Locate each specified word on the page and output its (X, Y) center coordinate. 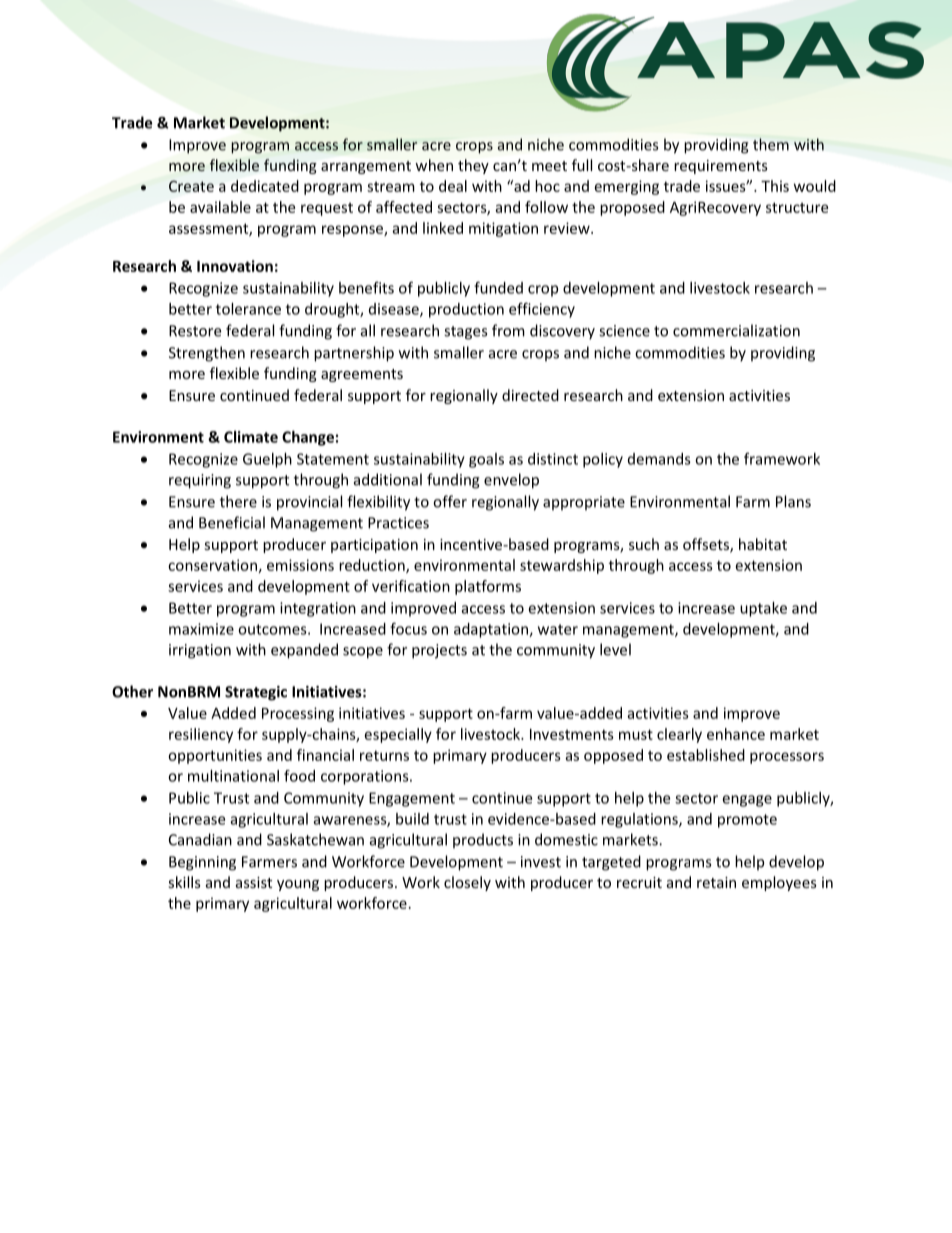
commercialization (736, 330)
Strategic (256, 693)
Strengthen (207, 354)
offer (450, 501)
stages (465, 333)
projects (439, 651)
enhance (736, 734)
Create (191, 186)
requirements (721, 167)
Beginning (202, 863)
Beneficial (232, 522)
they (473, 166)
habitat (763, 544)
